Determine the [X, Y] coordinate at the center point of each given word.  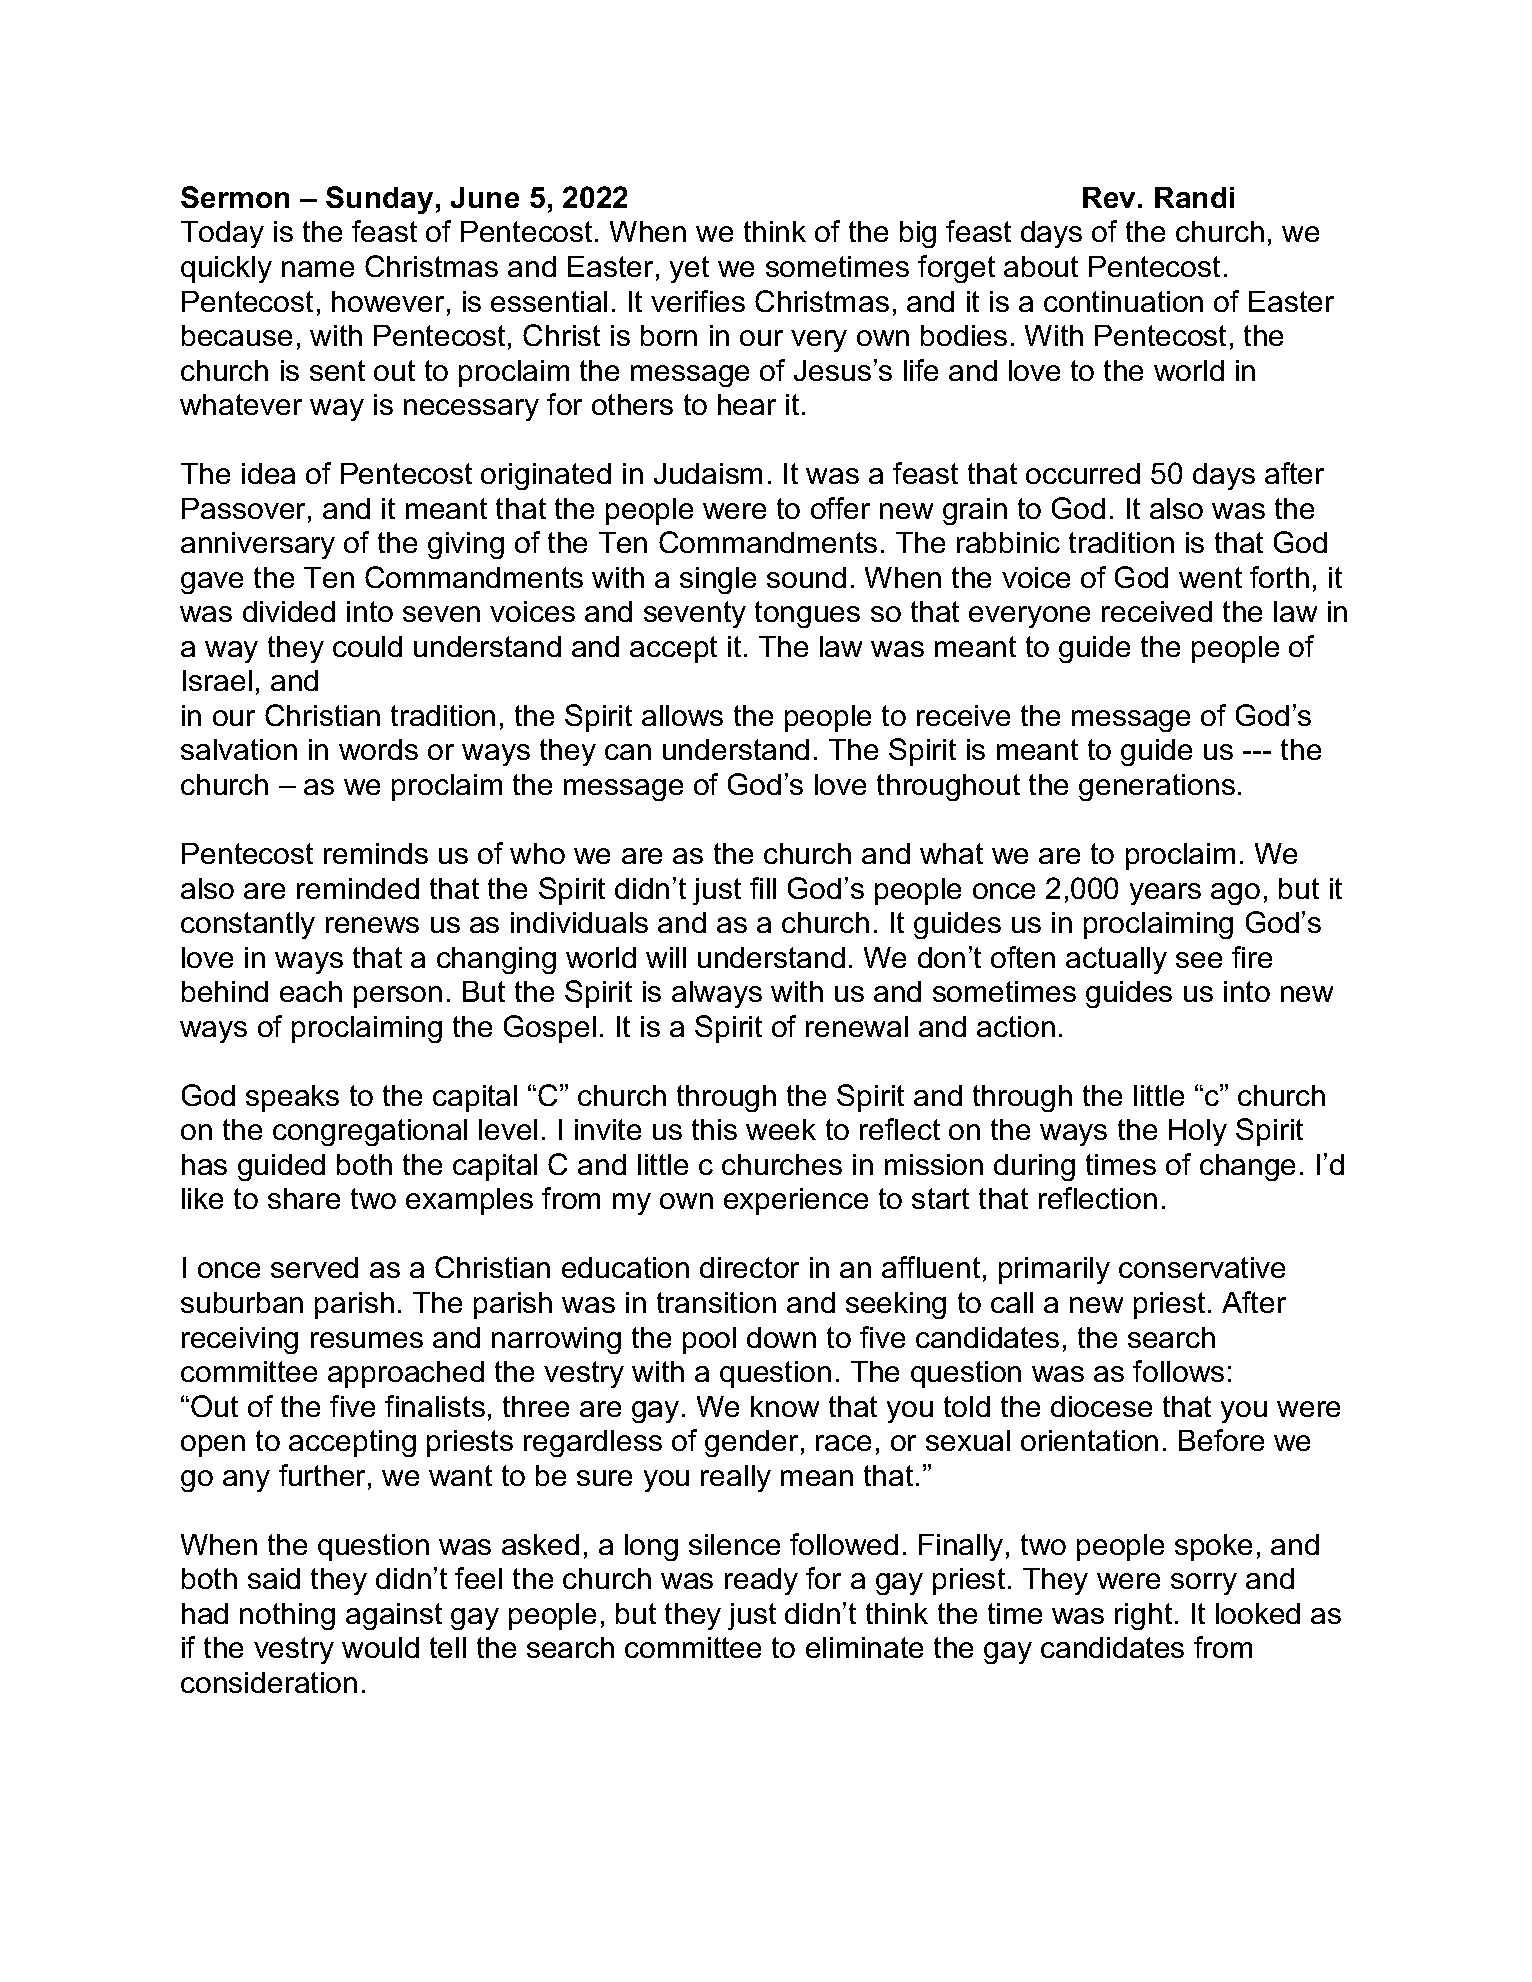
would [380, 1647]
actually [1116, 960]
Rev [1111, 197]
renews [372, 925]
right [1143, 1616]
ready [761, 1581]
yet [689, 269]
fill [763, 888]
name [318, 269]
